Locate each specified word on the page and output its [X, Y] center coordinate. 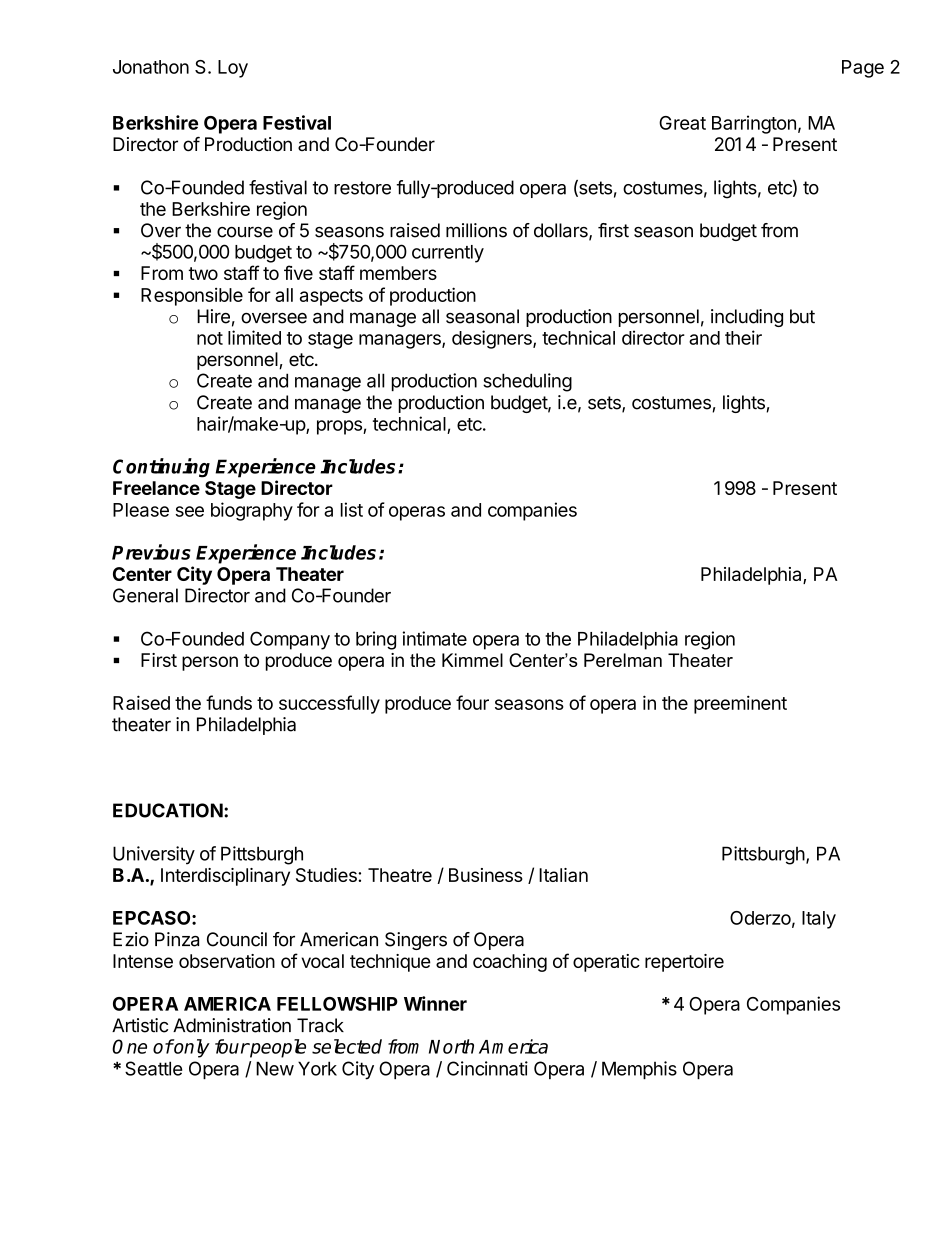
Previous [151, 552]
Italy [819, 920]
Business [486, 875]
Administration [232, 1025]
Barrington [754, 124]
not [210, 338]
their [743, 337]
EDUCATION [168, 810]
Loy [233, 69]
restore [362, 188]
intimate [435, 638]
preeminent [740, 704]
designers [493, 339]
